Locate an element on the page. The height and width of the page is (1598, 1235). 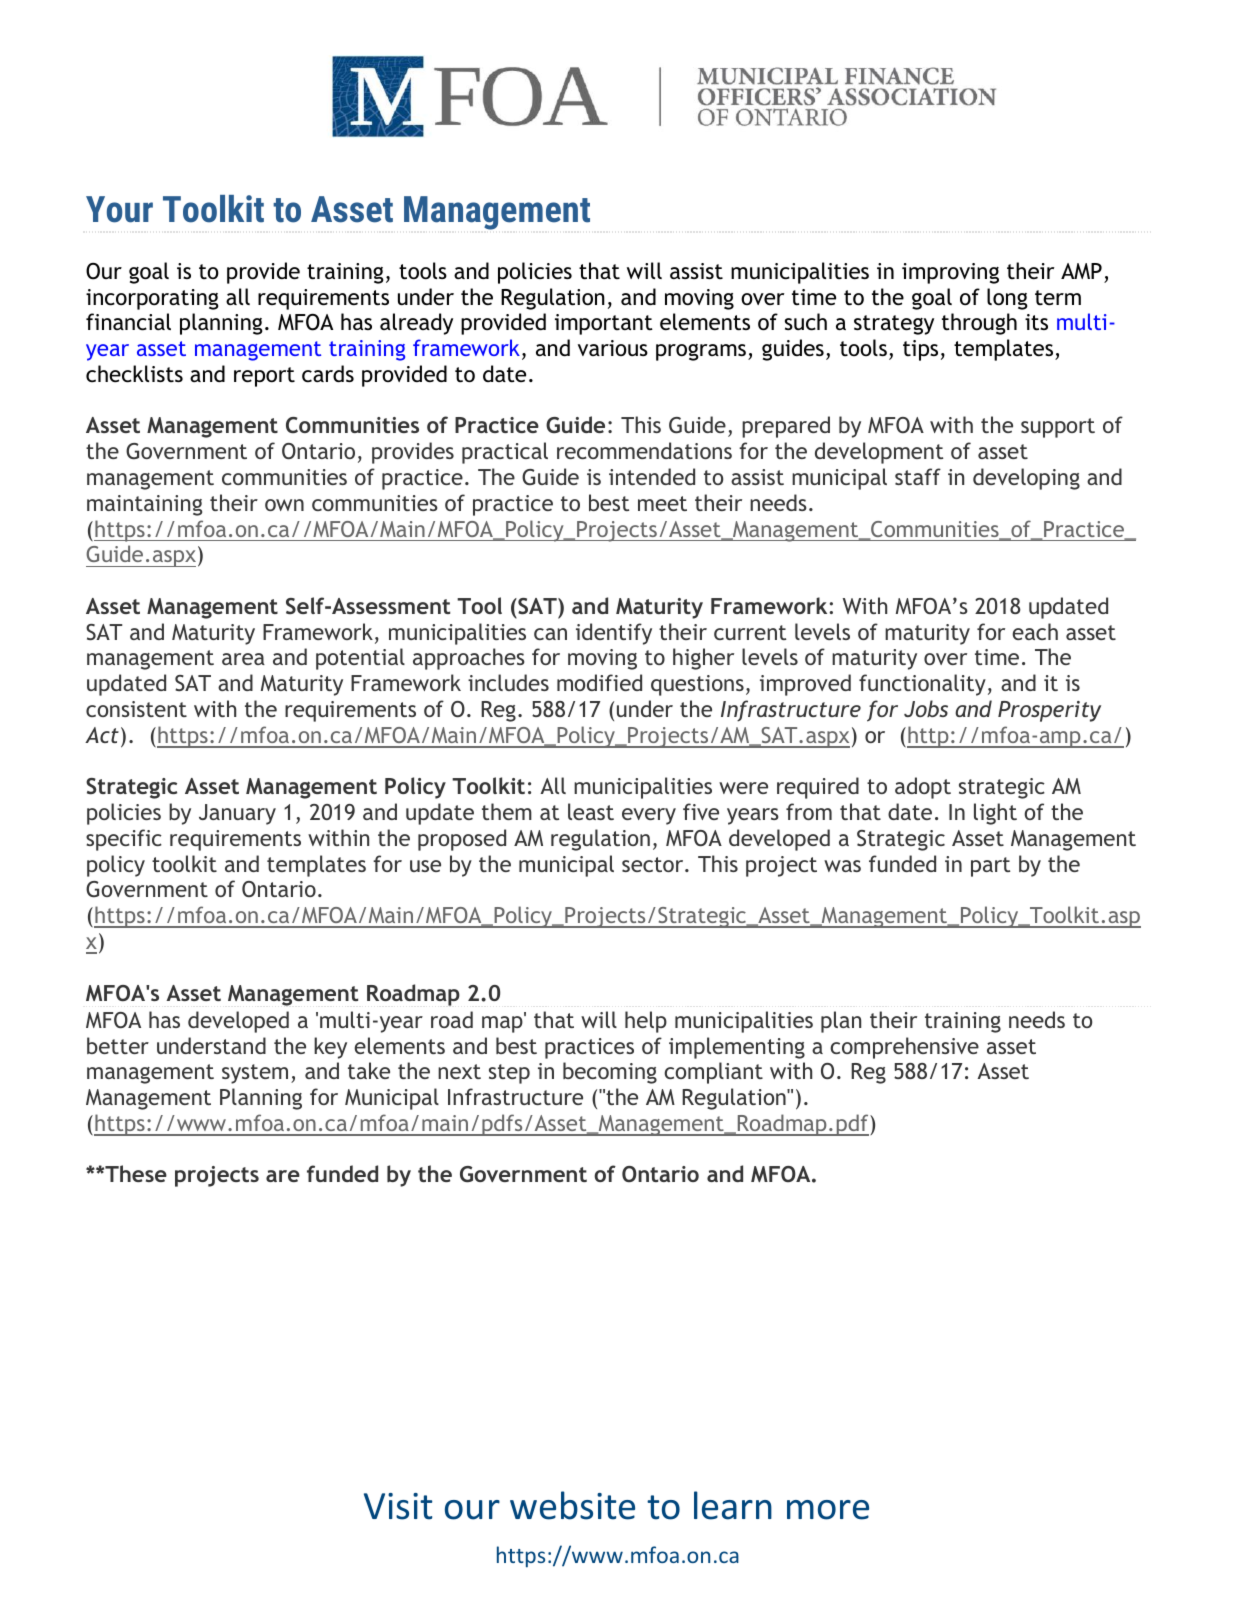
modified is located at coordinates (599, 682).
